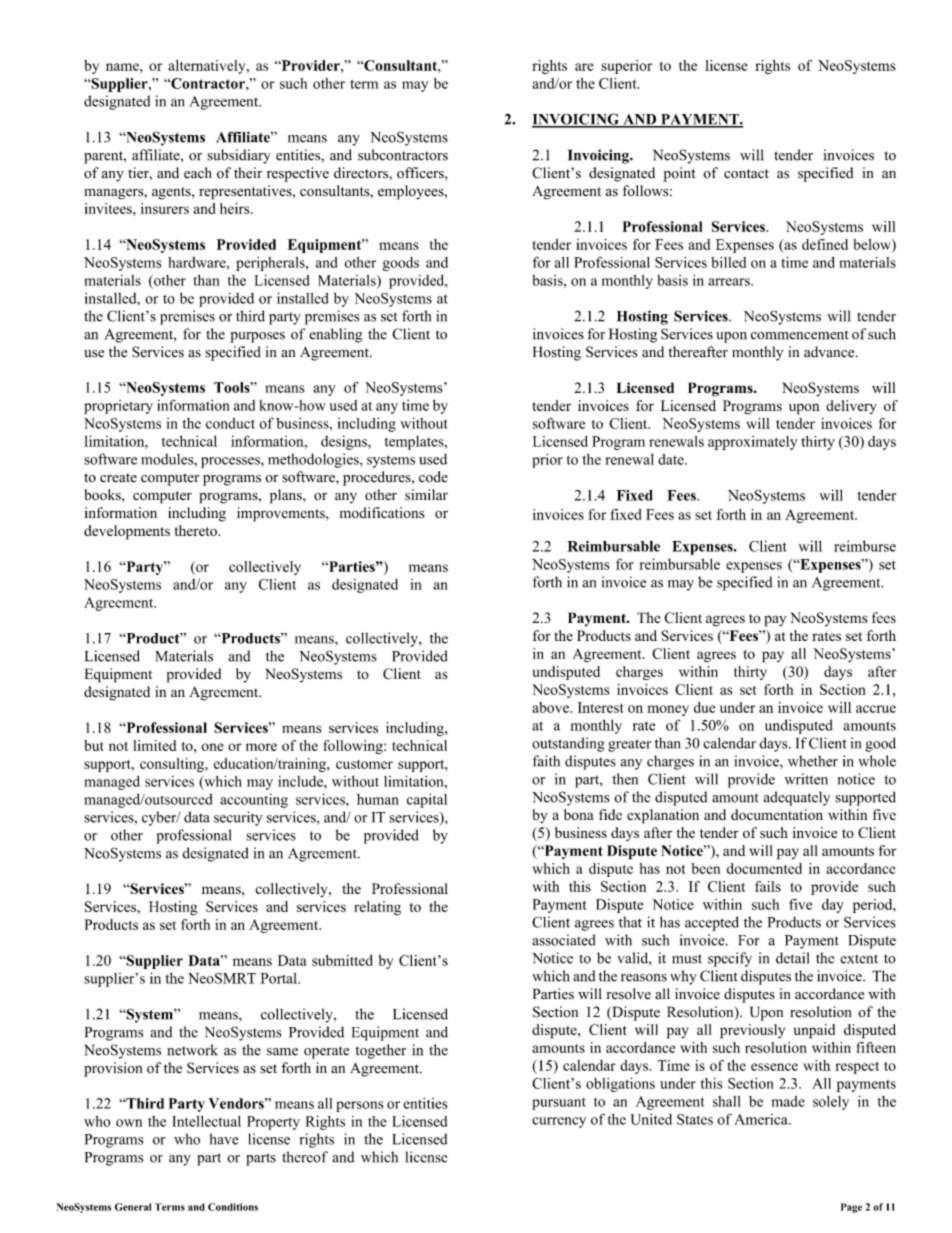  Describe the element at coordinates (704, 707) in the screenshot. I see `due` at that location.
